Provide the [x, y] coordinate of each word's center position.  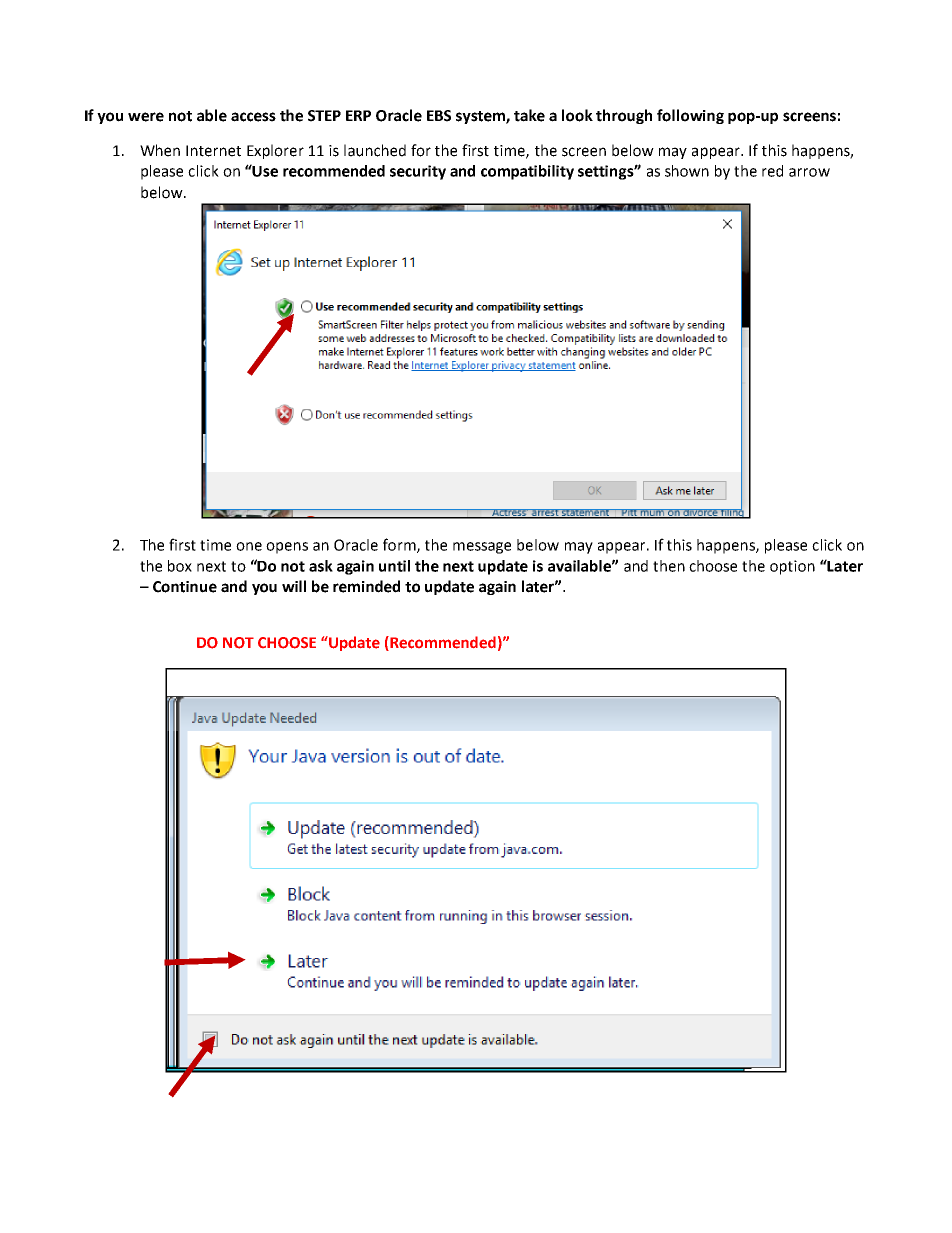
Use [264, 170]
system [481, 117]
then [669, 566]
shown [687, 171]
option [792, 567]
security [418, 172]
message [482, 548]
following [690, 116]
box [180, 566]
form [400, 545]
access [253, 117]
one [249, 546]
